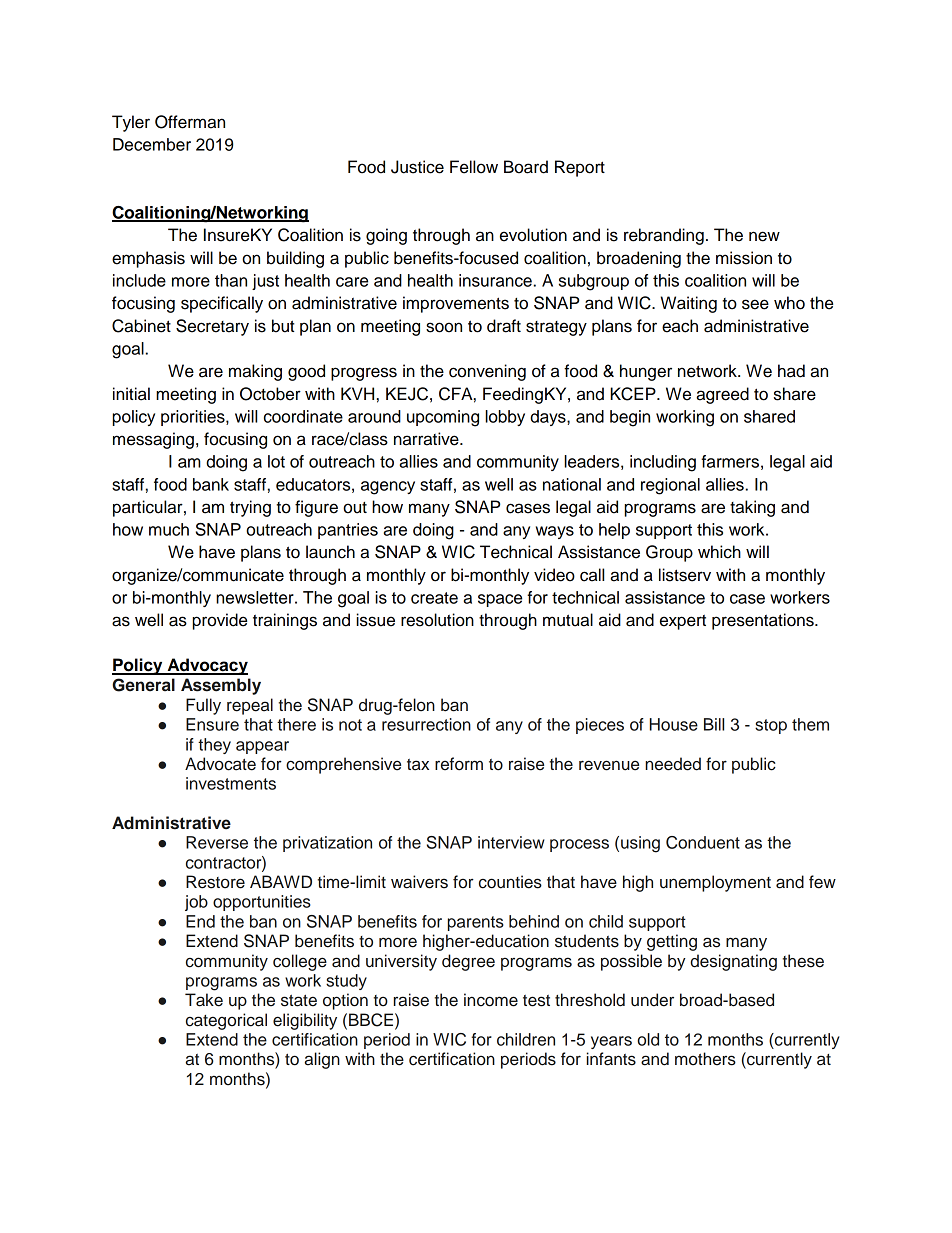  Describe the element at coordinates (226, 1021) in the document. I see `categorical` at that location.
